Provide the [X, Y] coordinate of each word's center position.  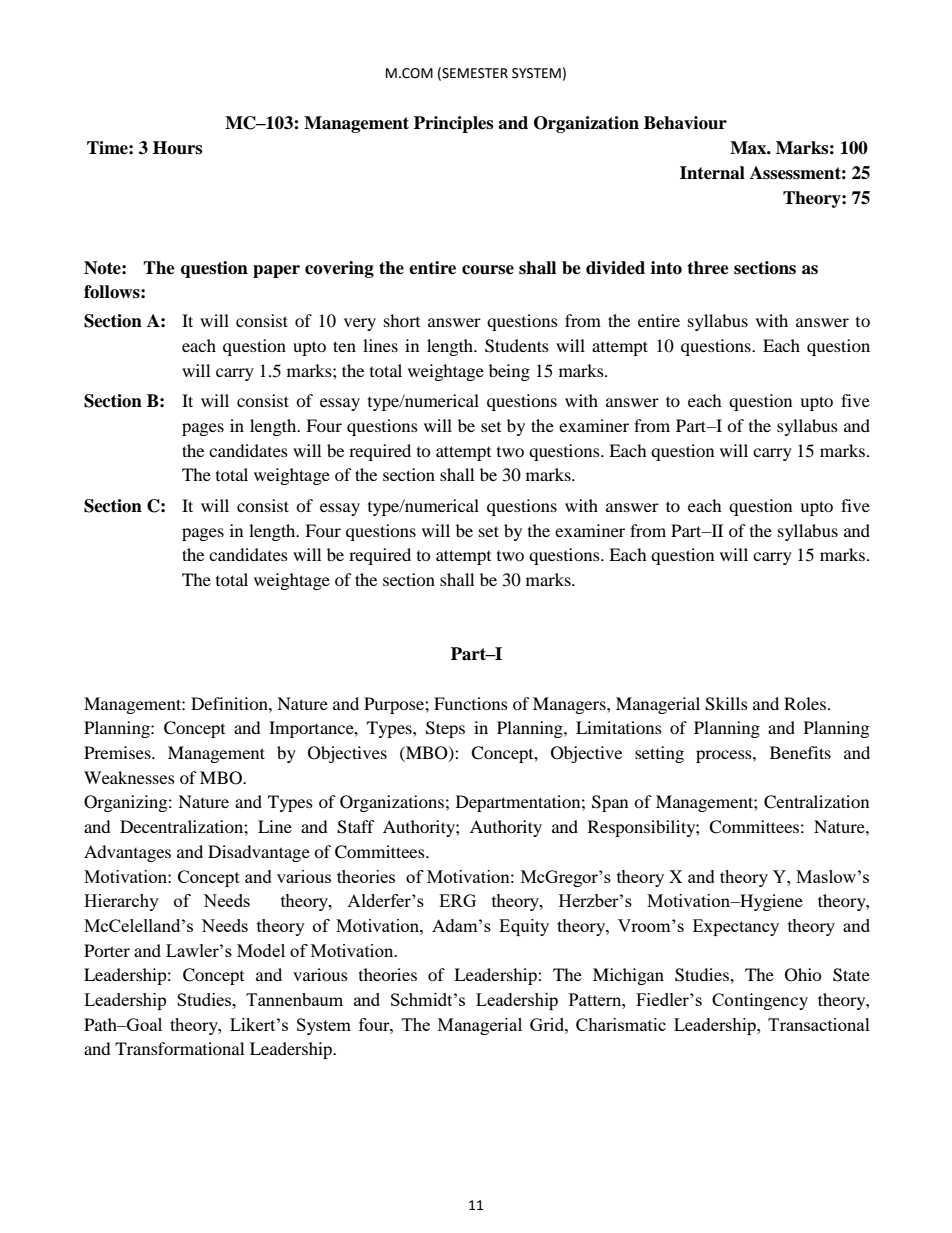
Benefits [800, 752]
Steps [445, 729]
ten [344, 346]
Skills [726, 704]
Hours [177, 148]
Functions [471, 703]
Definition [230, 703]
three [708, 268]
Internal [712, 173]
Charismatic [621, 1024]
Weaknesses [129, 777]
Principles [453, 124]
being [509, 372]
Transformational [179, 1048]
